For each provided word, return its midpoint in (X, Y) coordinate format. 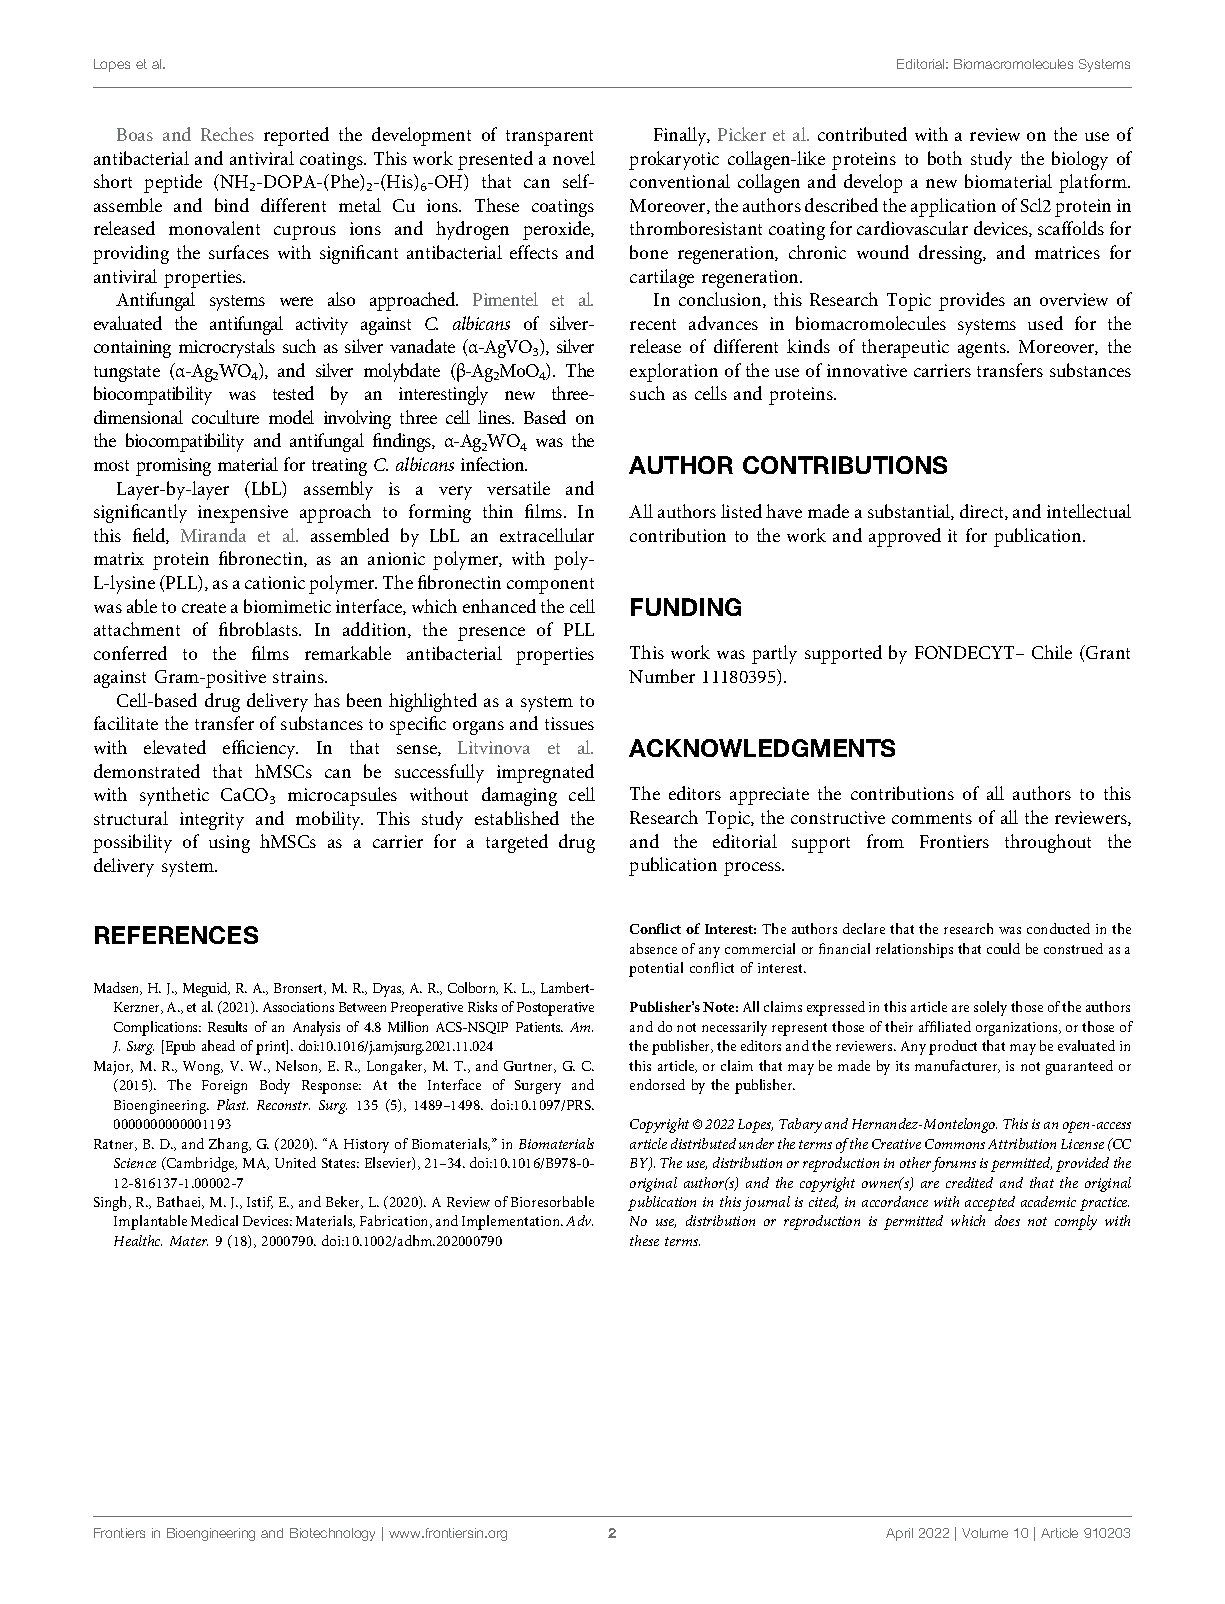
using (229, 844)
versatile (518, 488)
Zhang (230, 1145)
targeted (517, 843)
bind (232, 205)
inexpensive (243, 514)
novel (574, 158)
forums (954, 1164)
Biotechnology (332, 1534)
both (945, 158)
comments (932, 818)
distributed (703, 1143)
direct (983, 512)
